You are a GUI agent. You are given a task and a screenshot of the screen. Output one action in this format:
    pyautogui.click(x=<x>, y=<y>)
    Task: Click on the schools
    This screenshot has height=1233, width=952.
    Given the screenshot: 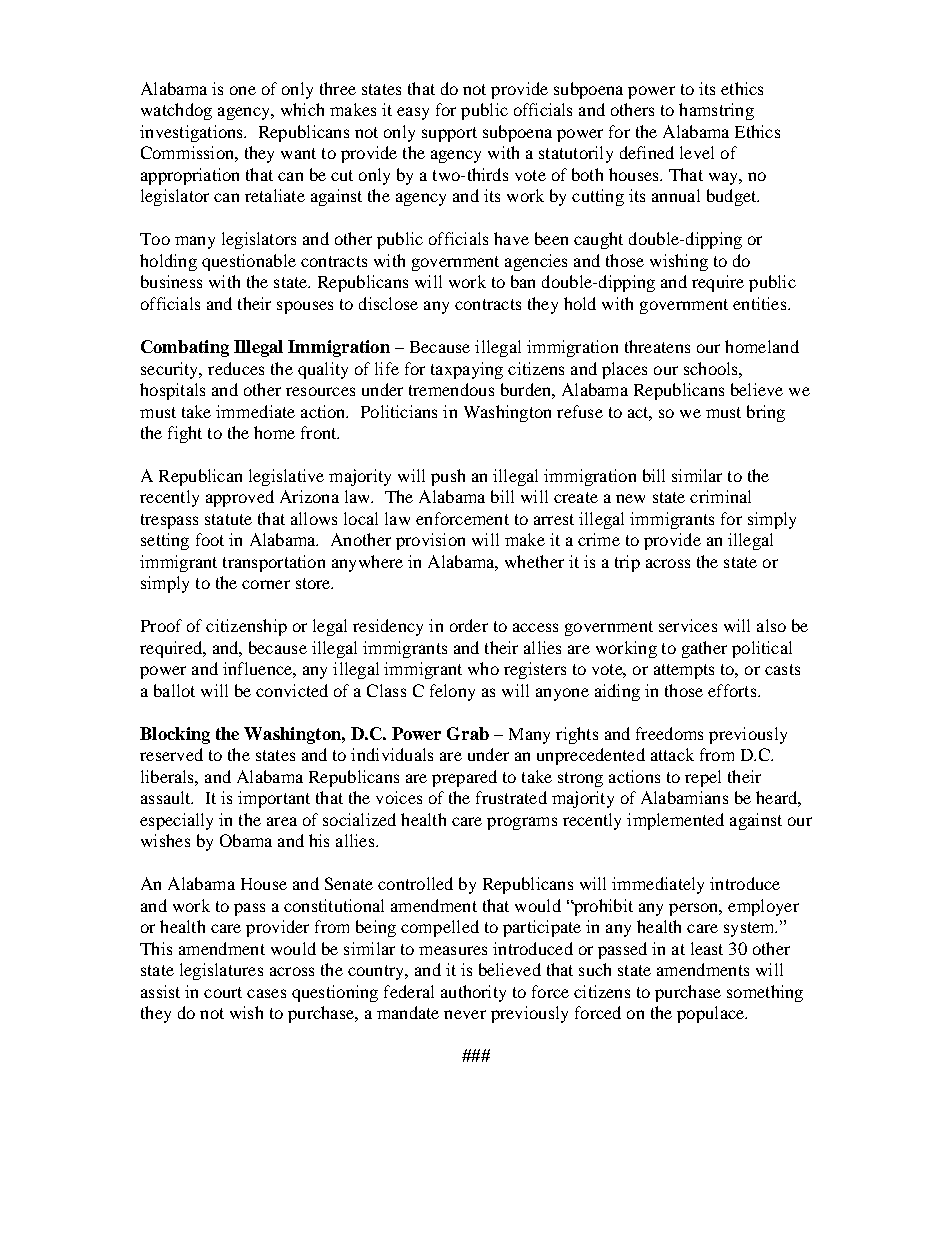 What is the action you would take?
    pyautogui.click(x=712, y=368)
